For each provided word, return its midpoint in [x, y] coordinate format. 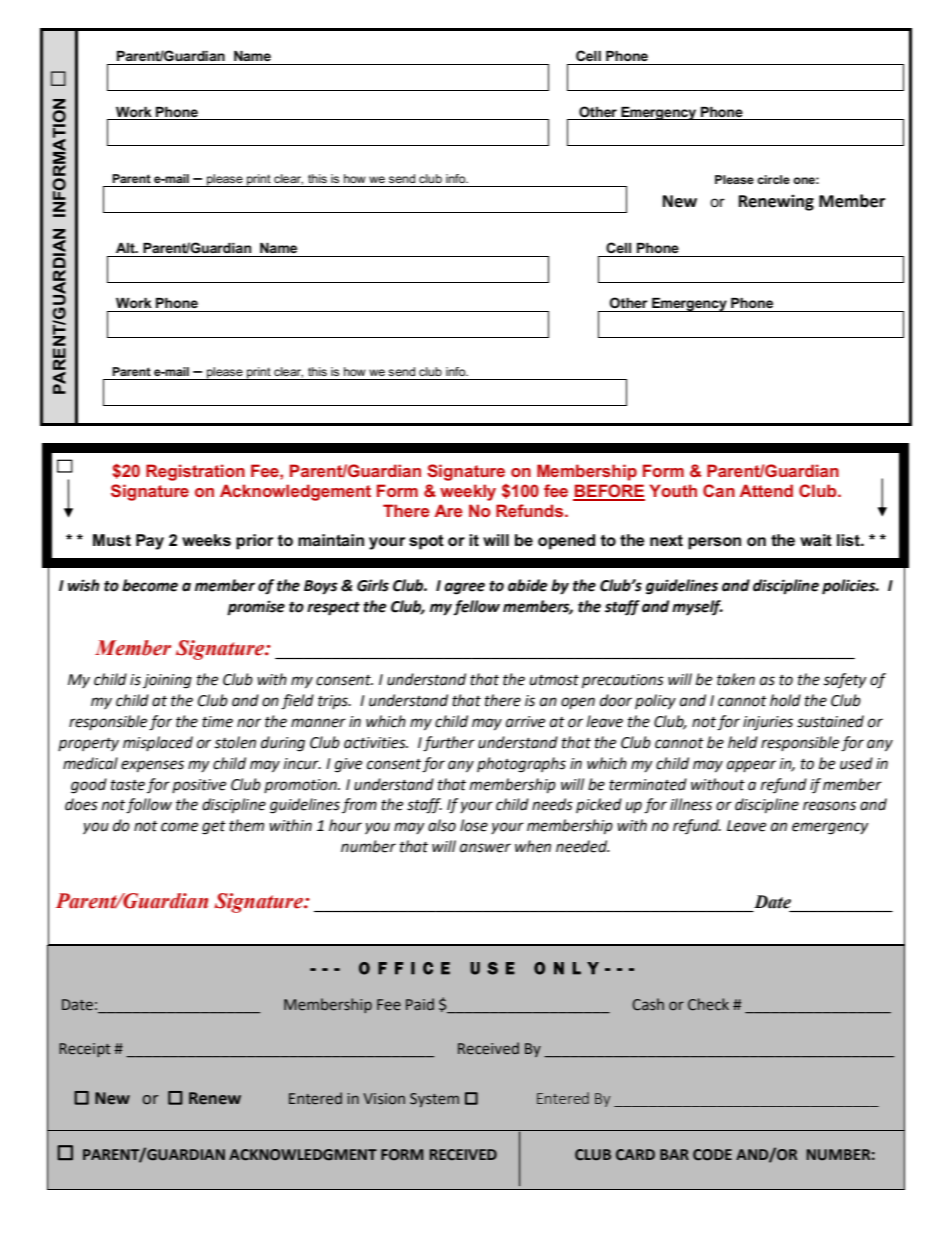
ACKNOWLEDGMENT [303, 1155]
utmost [554, 680]
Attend [766, 490]
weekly [468, 492]
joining [167, 681]
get [214, 828]
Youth [673, 490]
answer [485, 848]
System [434, 1100]
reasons [829, 806]
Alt [126, 248]
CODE [712, 1155]
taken [736, 679]
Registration [195, 472]
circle [773, 179]
